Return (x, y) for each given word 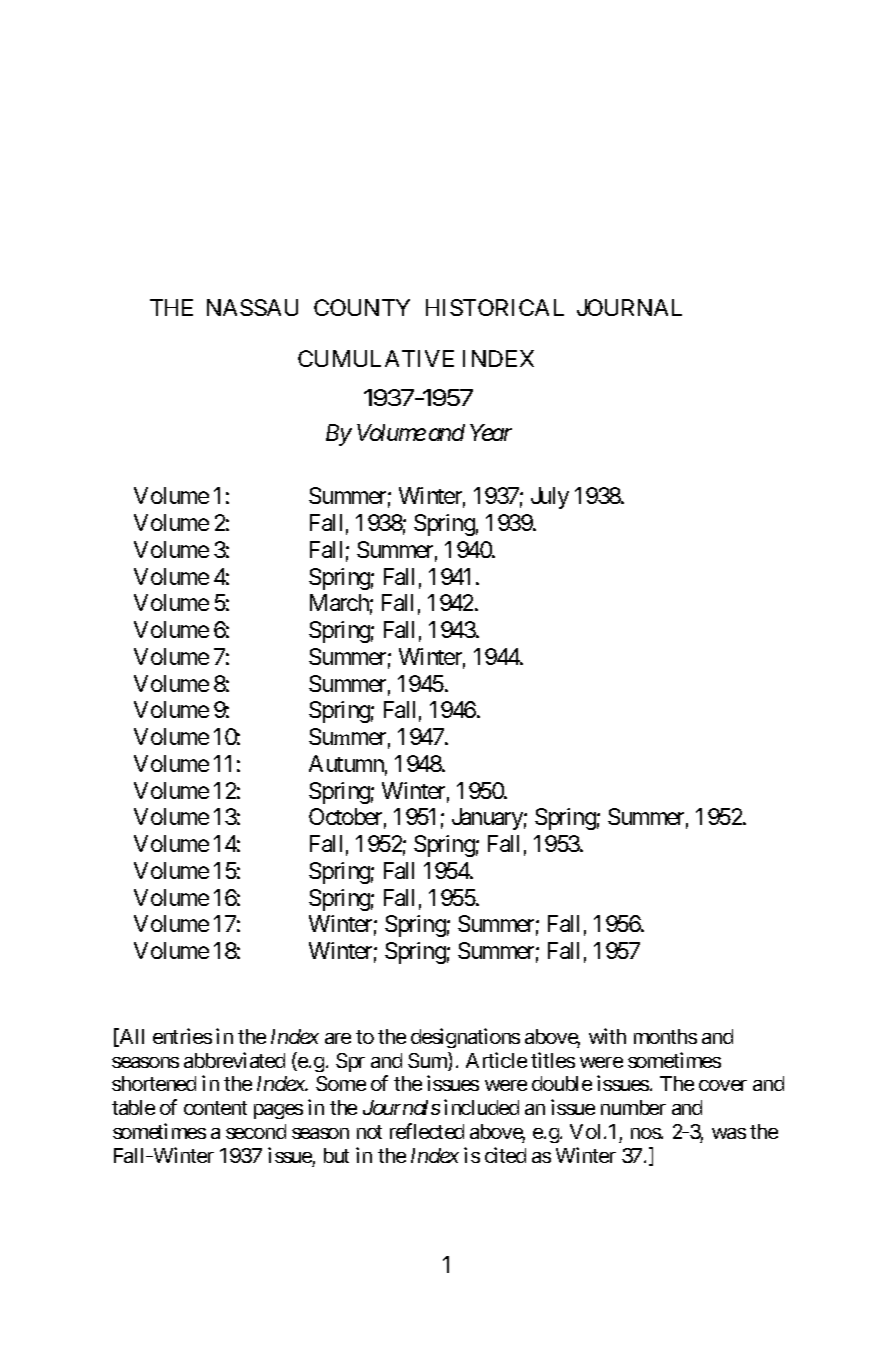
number (633, 1107)
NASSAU (252, 307)
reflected (427, 1131)
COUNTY (362, 307)
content (215, 1108)
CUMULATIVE (376, 358)
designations (465, 1038)
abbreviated (234, 1060)
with (607, 1036)
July (550, 498)
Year (491, 432)
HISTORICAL (495, 307)
